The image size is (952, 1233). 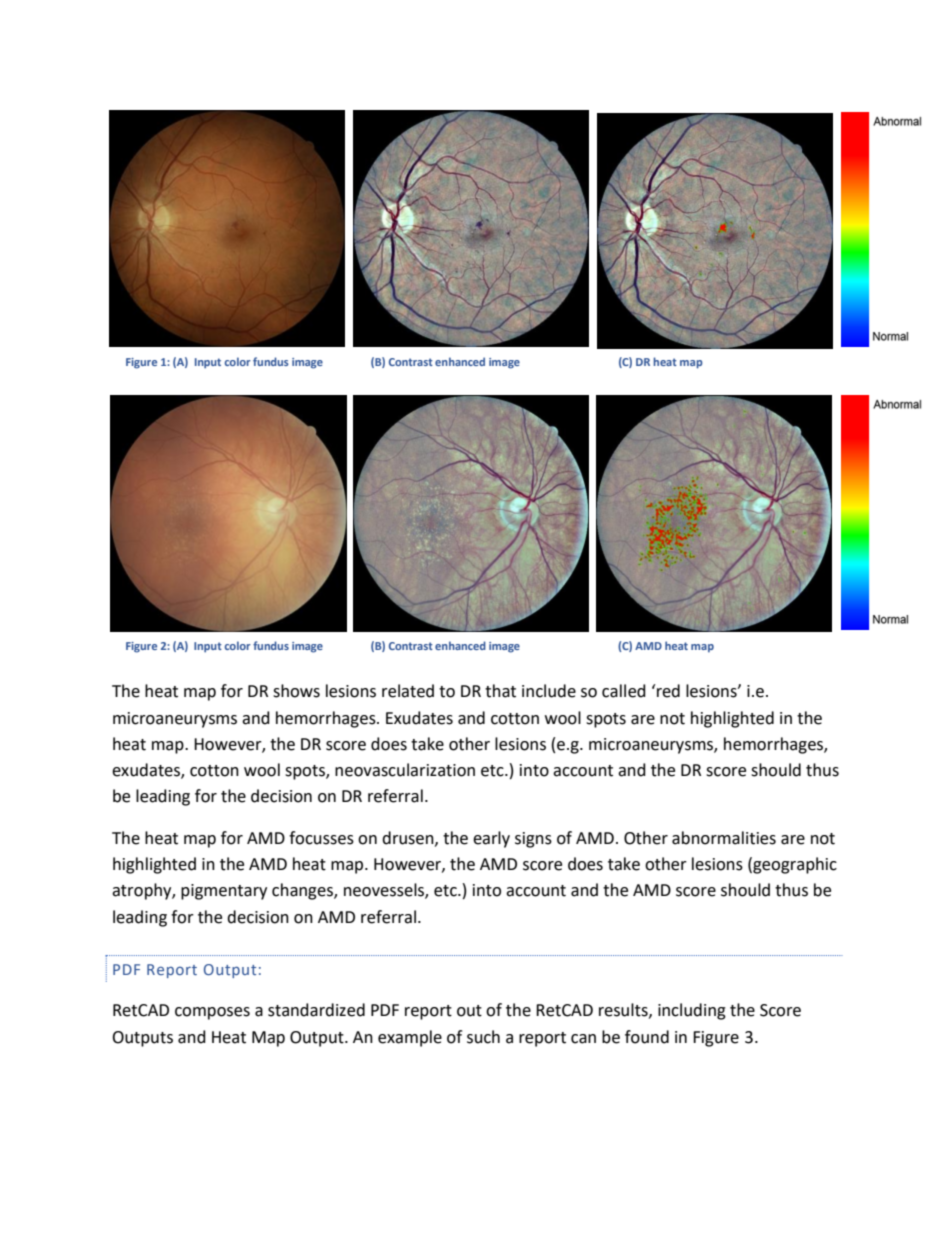 What do you see at coordinates (491, 839) in the page?
I see `early` at bounding box center [491, 839].
